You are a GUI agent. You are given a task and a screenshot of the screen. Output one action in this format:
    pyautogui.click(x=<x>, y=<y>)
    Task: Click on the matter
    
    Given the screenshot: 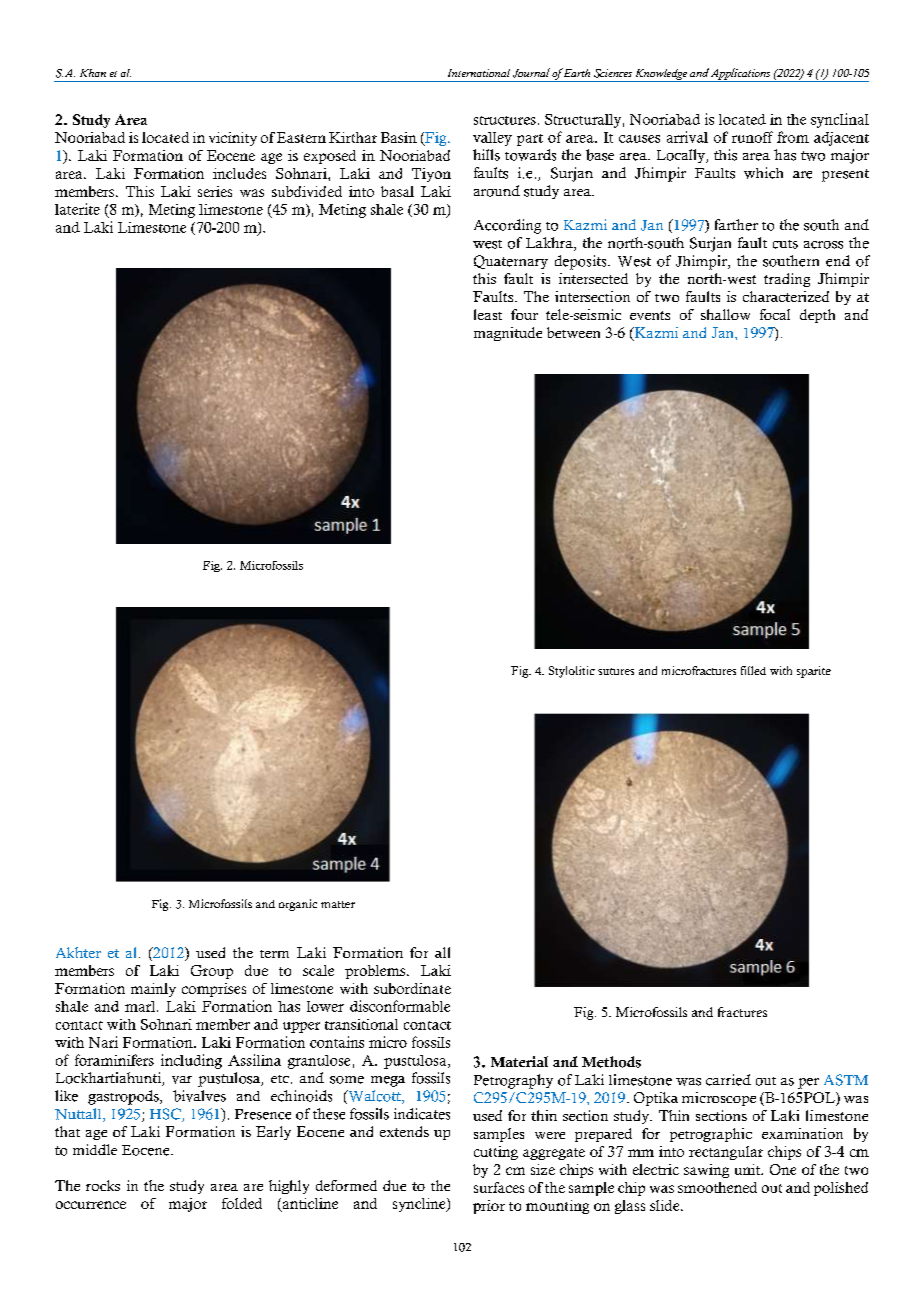 What is the action you would take?
    pyautogui.click(x=338, y=904)
